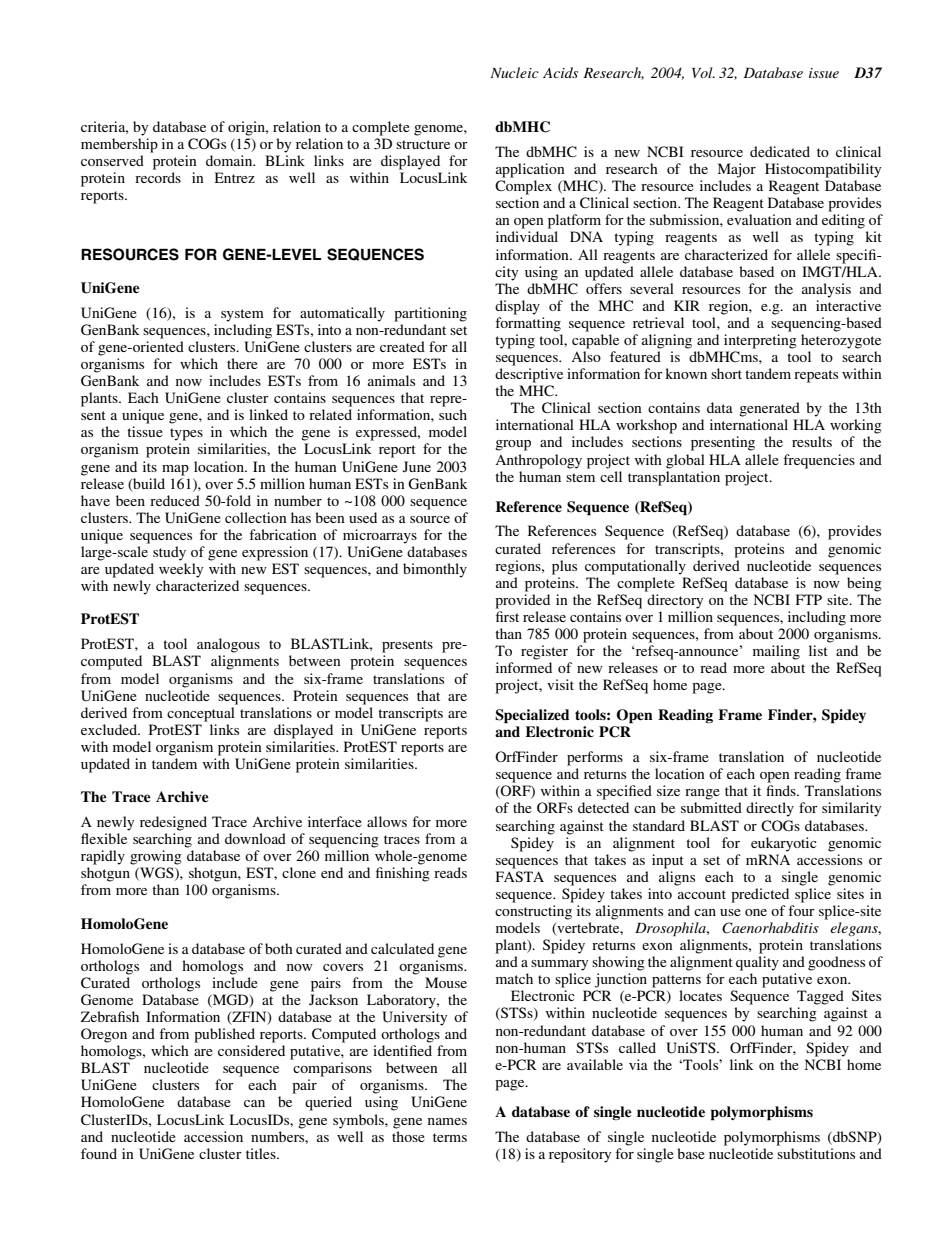 This image has height=1233, width=952. I want to click on dedicated, so click(780, 151).
